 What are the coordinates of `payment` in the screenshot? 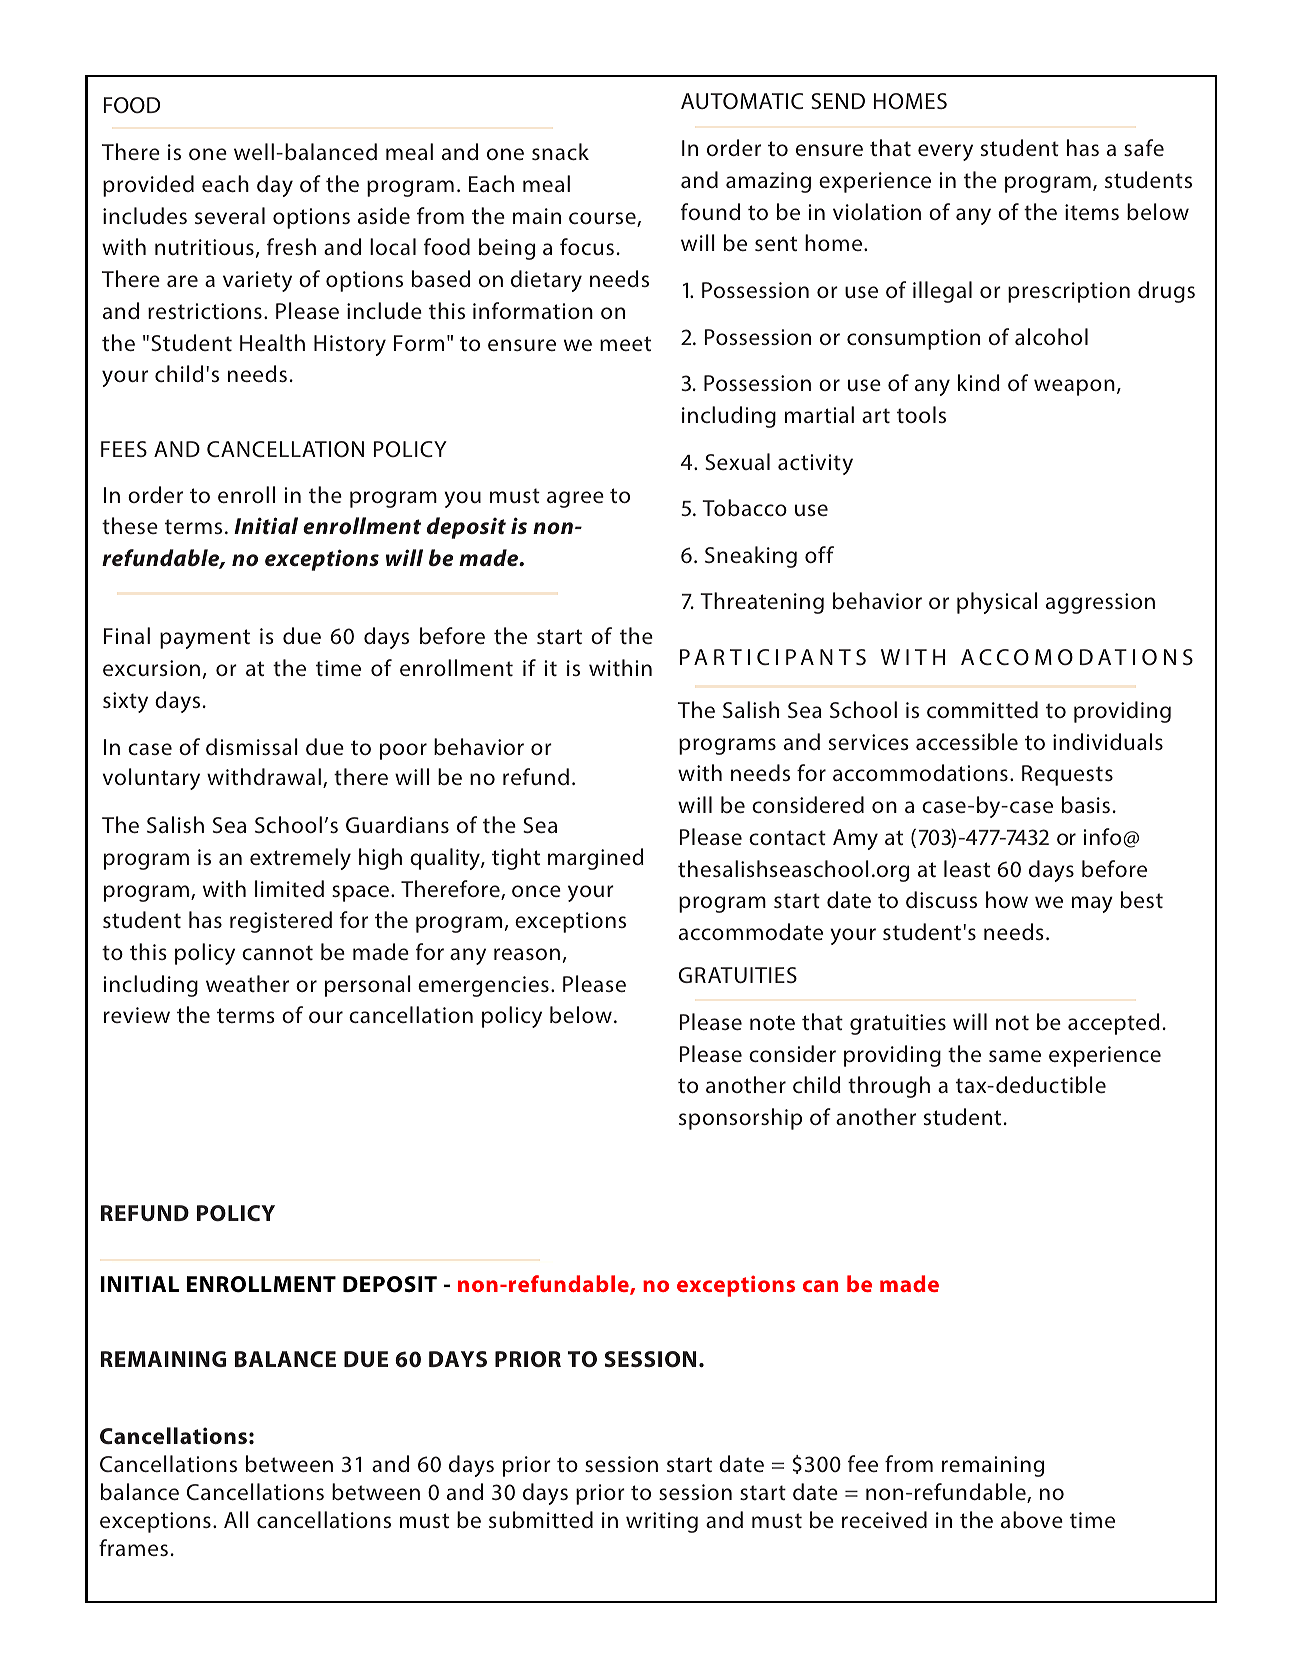 It's located at (205, 639).
